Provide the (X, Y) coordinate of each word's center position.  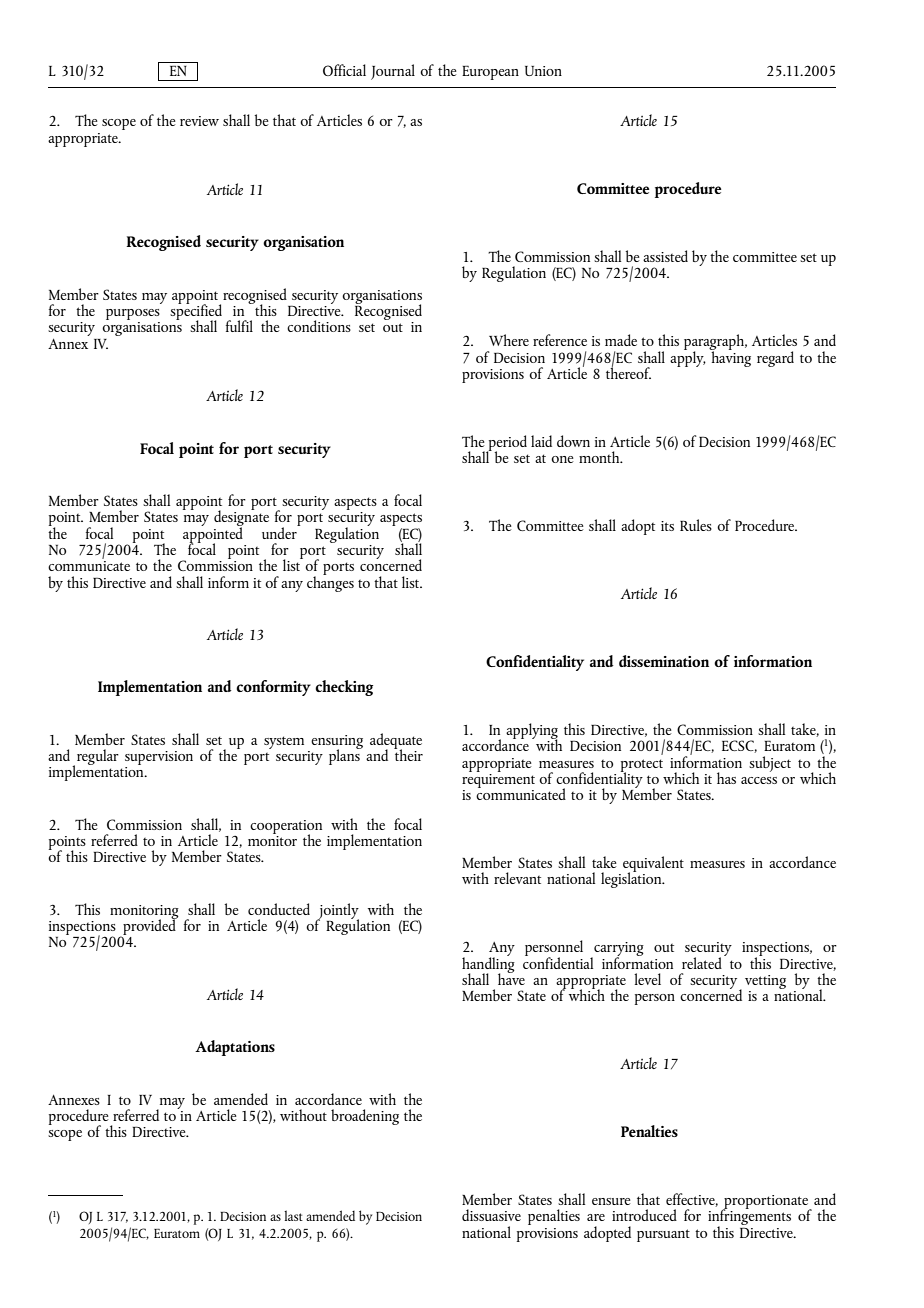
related (702, 963)
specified (196, 312)
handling (488, 964)
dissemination (664, 661)
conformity (273, 688)
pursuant (663, 1235)
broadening (365, 1117)
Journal (393, 72)
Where (509, 340)
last (293, 1215)
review (199, 121)
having (730, 357)
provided (149, 927)
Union (543, 71)
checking (344, 688)
